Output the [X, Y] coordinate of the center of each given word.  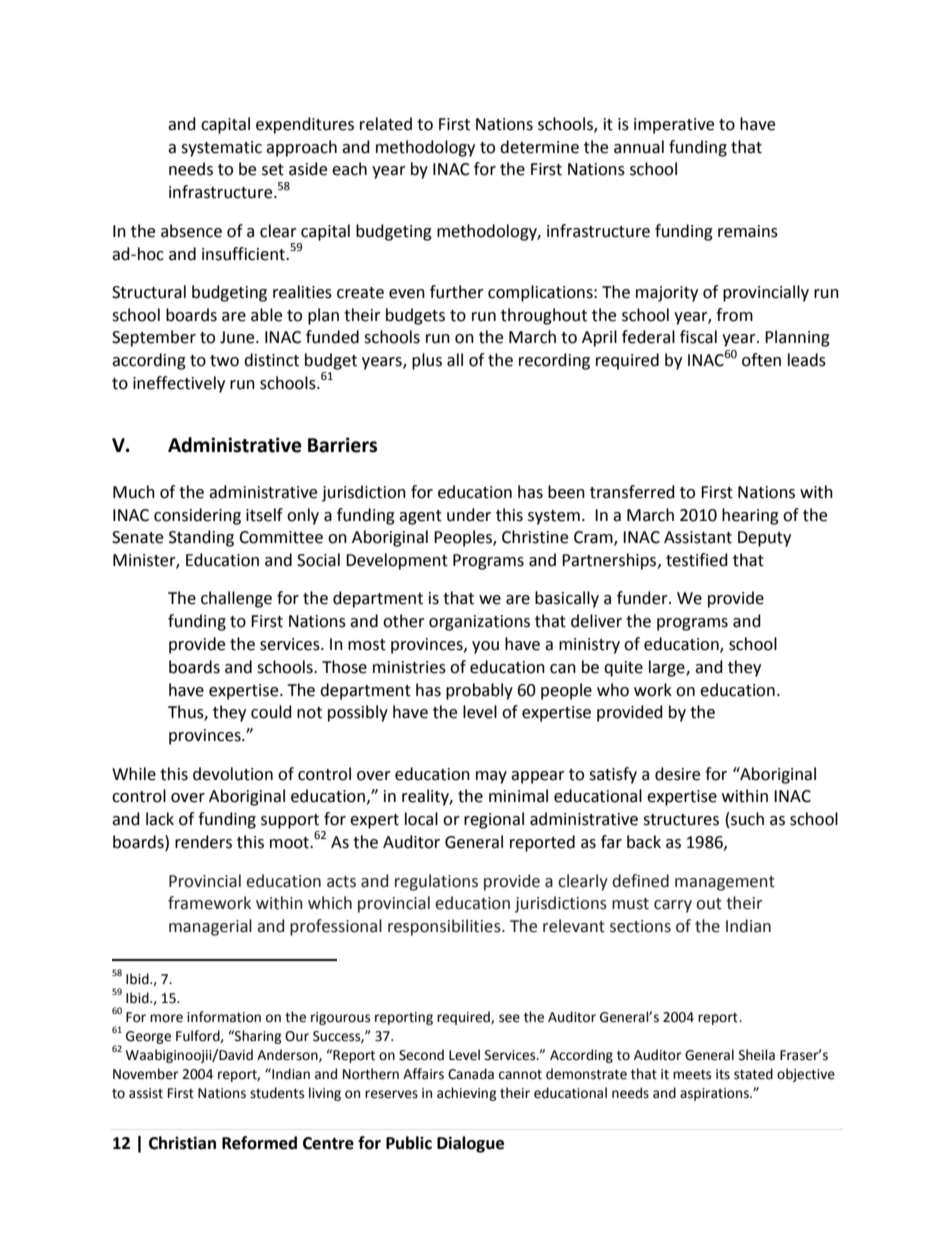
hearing [750, 516]
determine [539, 147]
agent [420, 517]
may [491, 777]
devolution [233, 774]
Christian [182, 1143]
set [273, 170]
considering [197, 516]
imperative [674, 126]
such [747, 819]
